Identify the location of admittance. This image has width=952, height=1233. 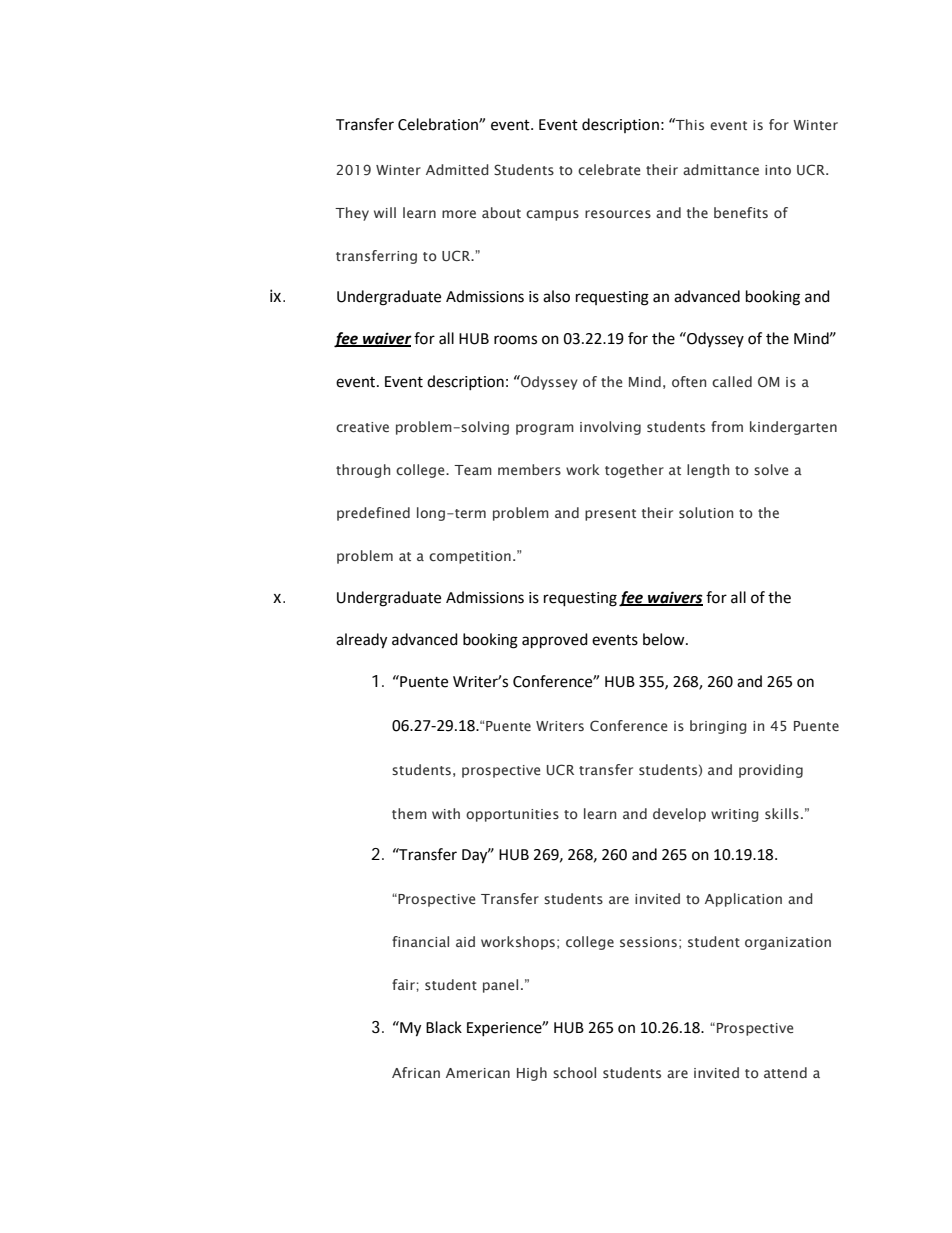
(721, 169).
